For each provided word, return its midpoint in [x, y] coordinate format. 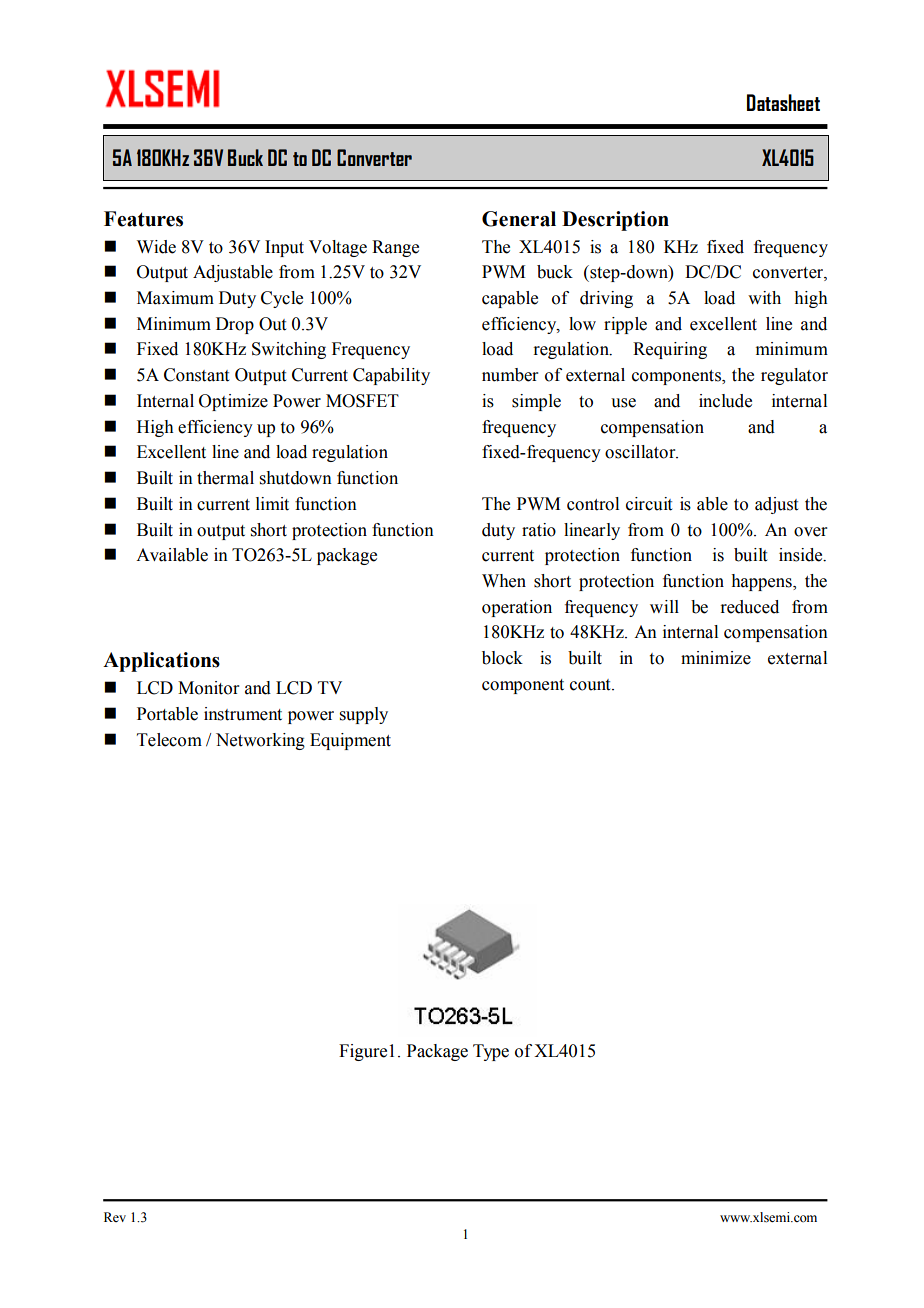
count [591, 685]
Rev [115, 1217]
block [502, 658]
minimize [716, 658]
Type [491, 1052]
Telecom [169, 740]
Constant [196, 375]
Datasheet [783, 102]
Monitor [209, 688]
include [725, 401]
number [510, 375]
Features [143, 219]
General [519, 219]
